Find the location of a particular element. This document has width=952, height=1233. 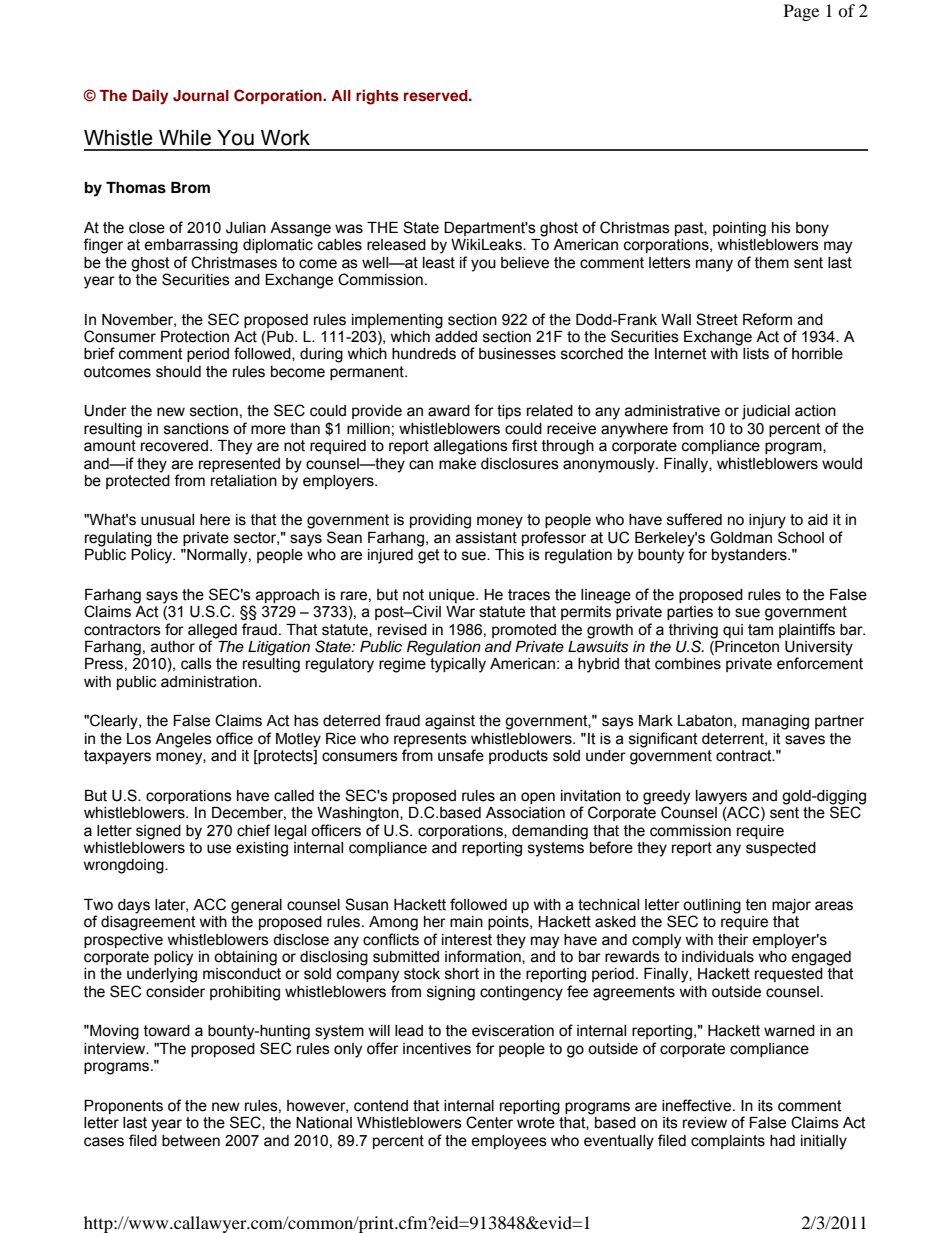

bystanders is located at coordinates (750, 556).
